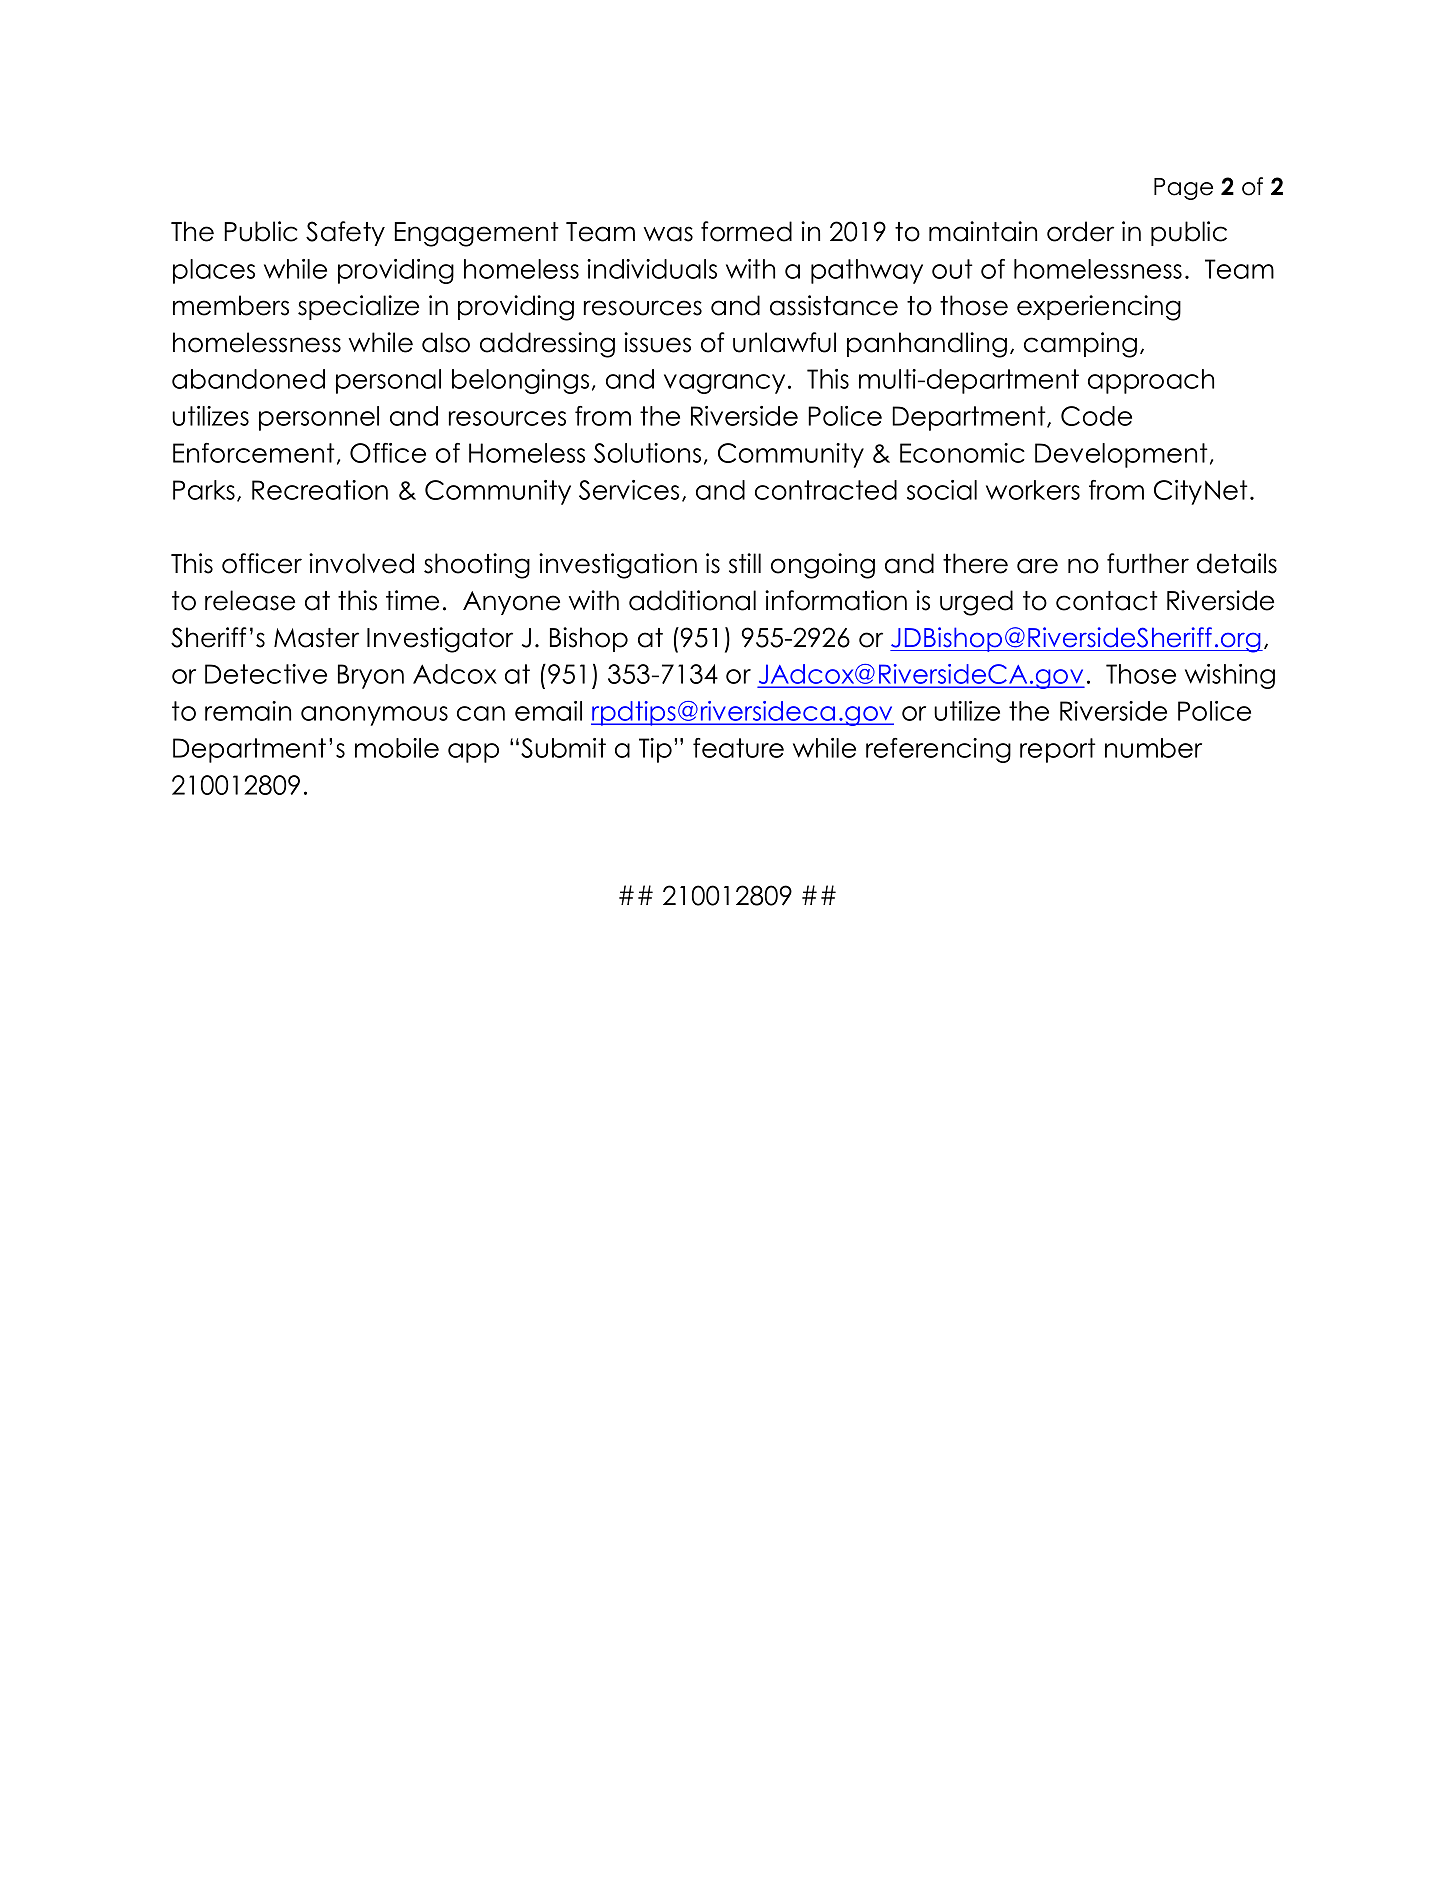  What do you see at coordinates (692, 600) in the screenshot?
I see `additional` at bounding box center [692, 600].
